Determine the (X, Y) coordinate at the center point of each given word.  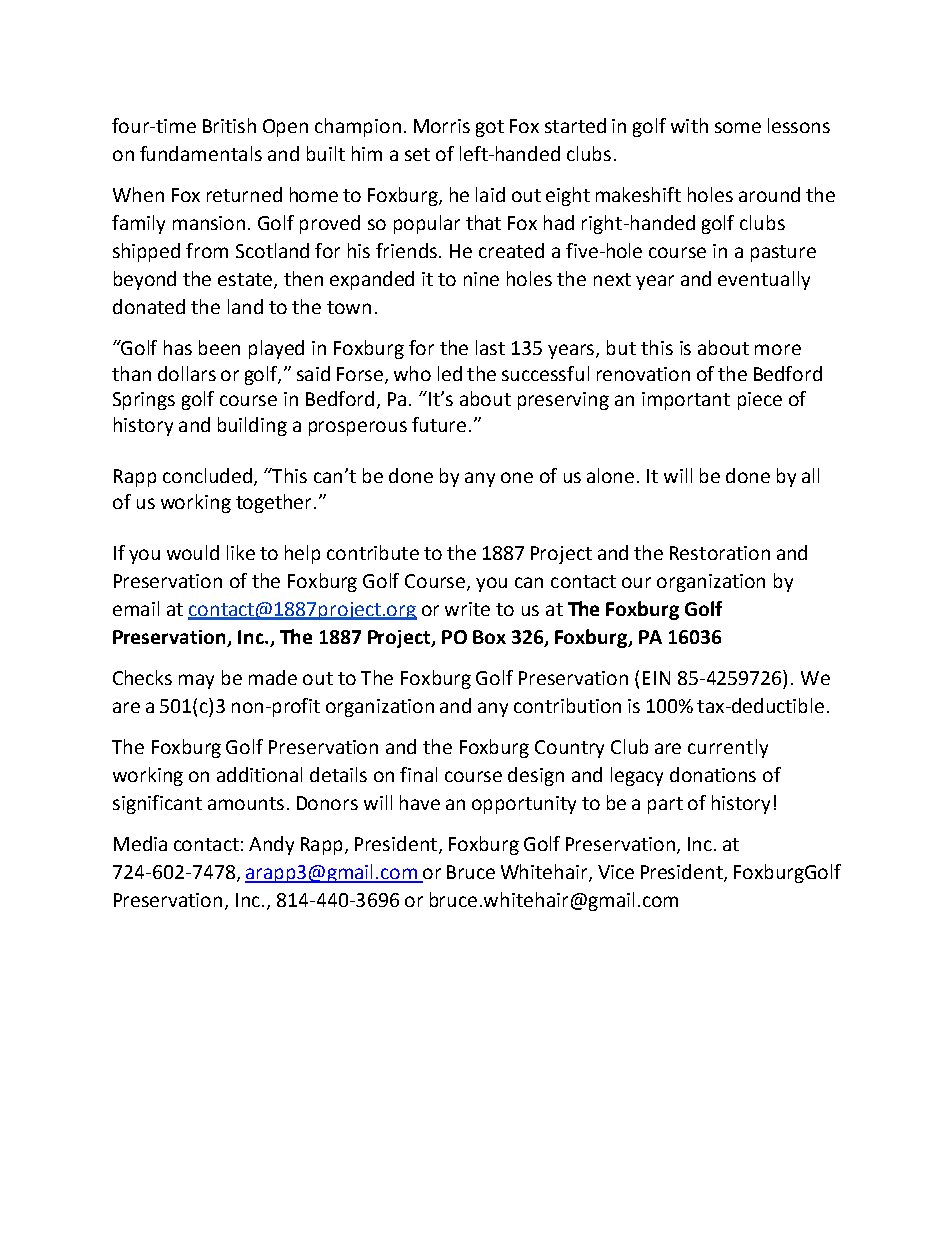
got (490, 128)
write (467, 609)
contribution (567, 705)
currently (728, 748)
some (738, 127)
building (252, 426)
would (193, 552)
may (196, 681)
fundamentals (201, 153)
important (686, 401)
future (439, 424)
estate (246, 281)
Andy (271, 845)
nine (481, 279)
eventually (764, 280)
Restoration (720, 553)
